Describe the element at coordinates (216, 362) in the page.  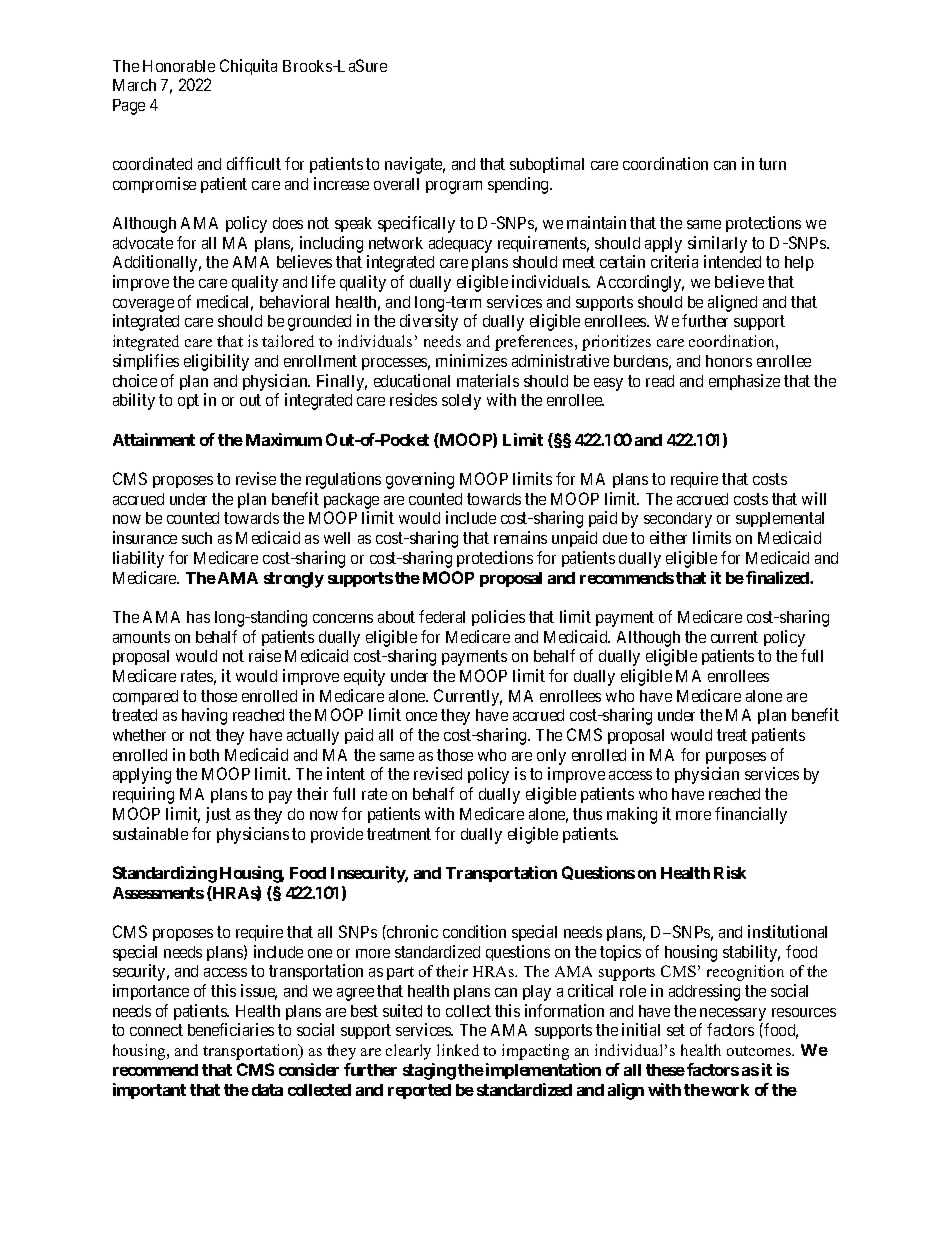
I see `eligibility` at that location.
